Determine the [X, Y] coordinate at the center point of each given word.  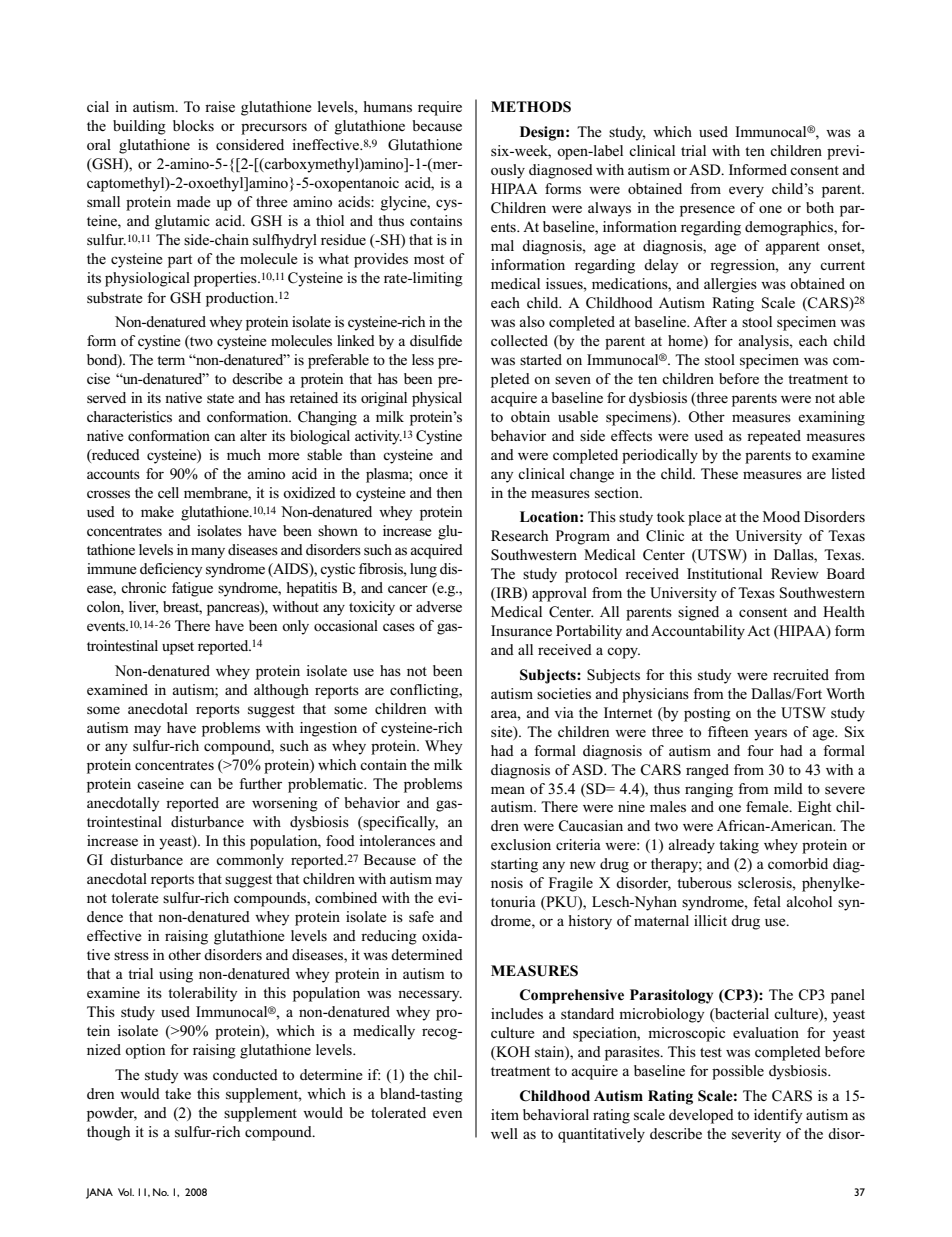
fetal [767, 901]
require [440, 108]
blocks [193, 125]
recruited [801, 674]
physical [437, 399]
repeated [774, 437]
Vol [126, 1192]
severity [756, 1135]
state [220, 399]
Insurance [521, 630]
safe [421, 917]
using [176, 975]
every [746, 192]
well [504, 1133]
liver [143, 608]
